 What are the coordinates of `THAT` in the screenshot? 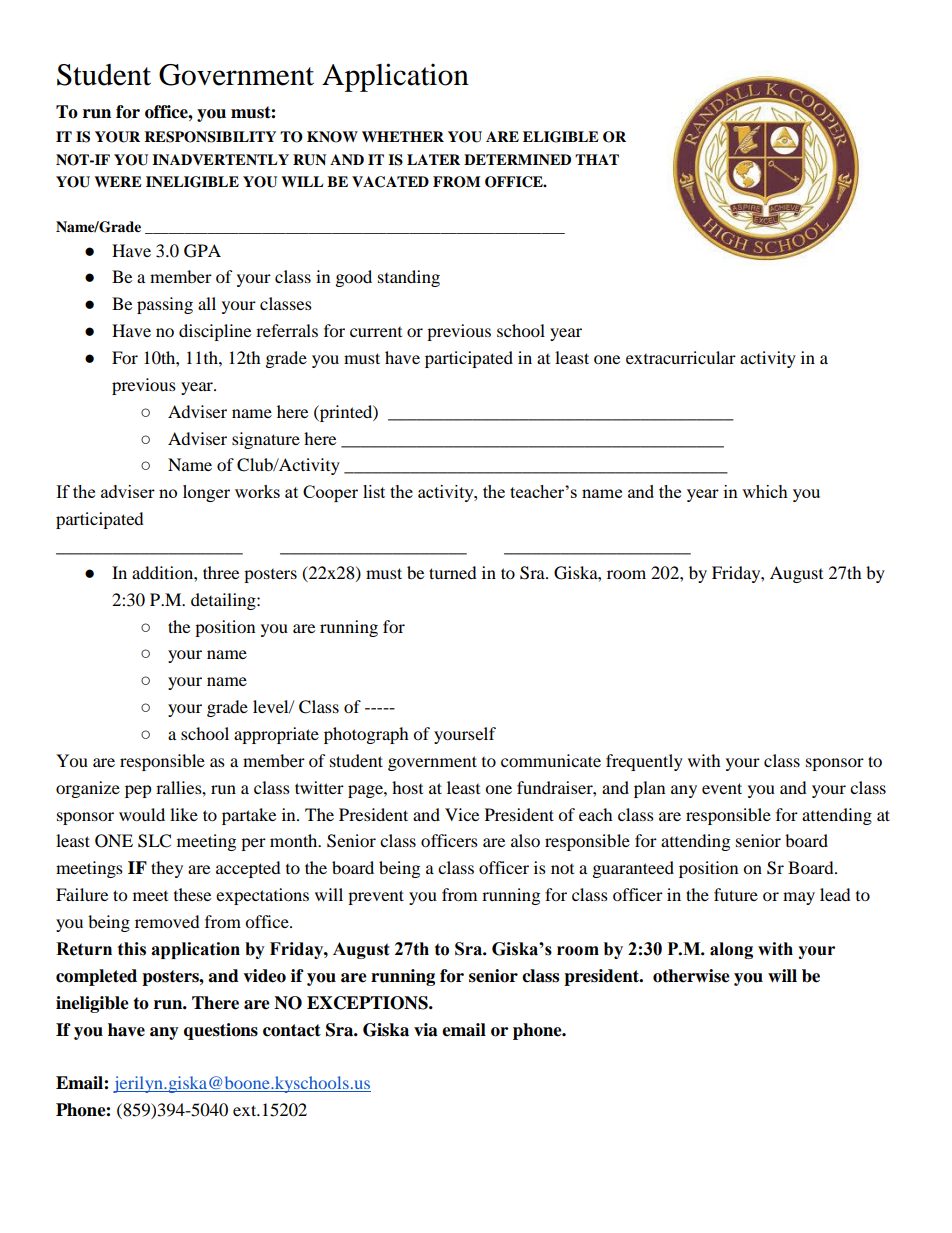 It's located at (597, 159).
